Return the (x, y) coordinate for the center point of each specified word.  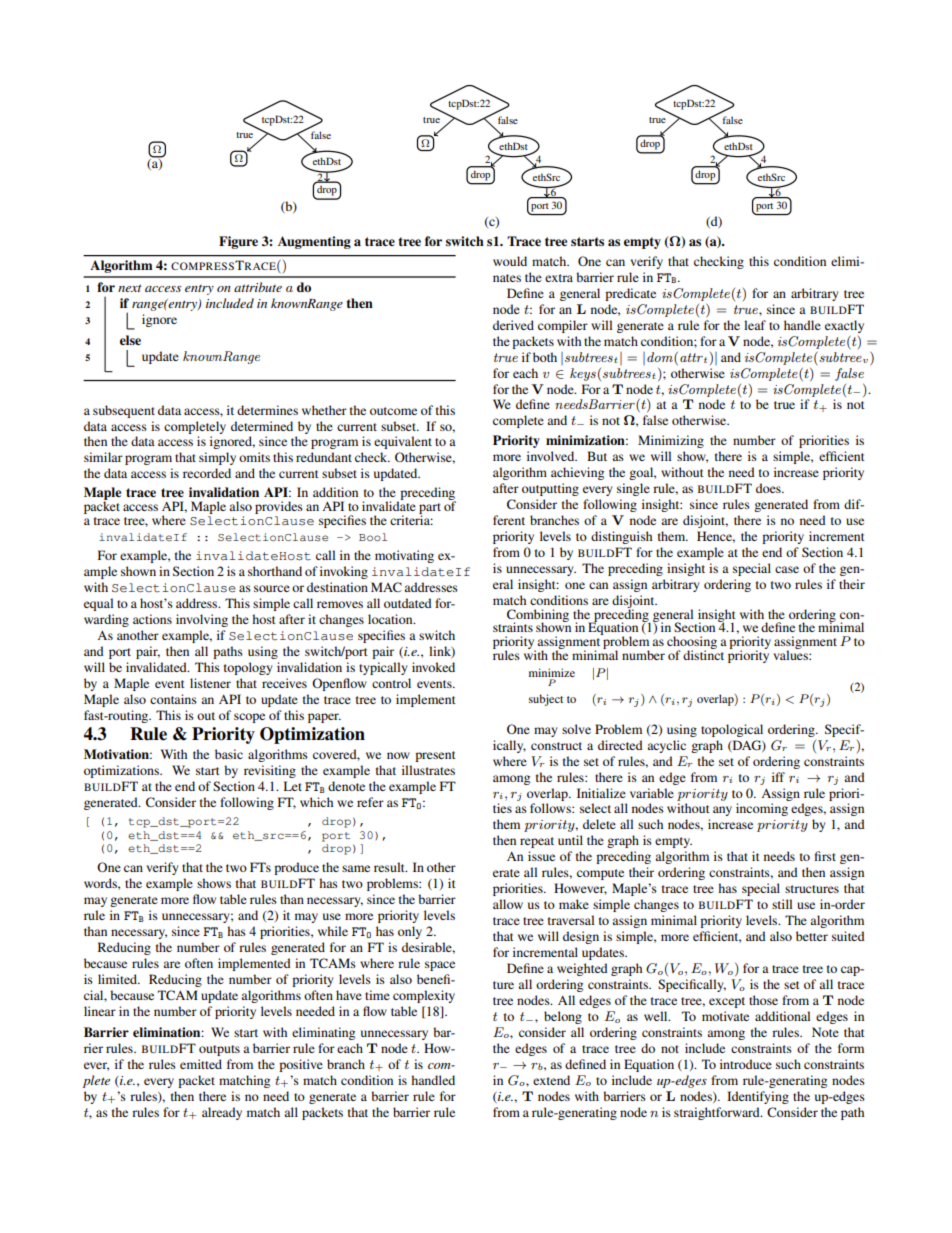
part (430, 509)
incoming (762, 809)
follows (551, 808)
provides (279, 507)
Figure (238, 242)
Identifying (758, 1097)
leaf (755, 325)
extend (551, 1080)
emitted (201, 1064)
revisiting (270, 771)
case (787, 569)
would (510, 261)
